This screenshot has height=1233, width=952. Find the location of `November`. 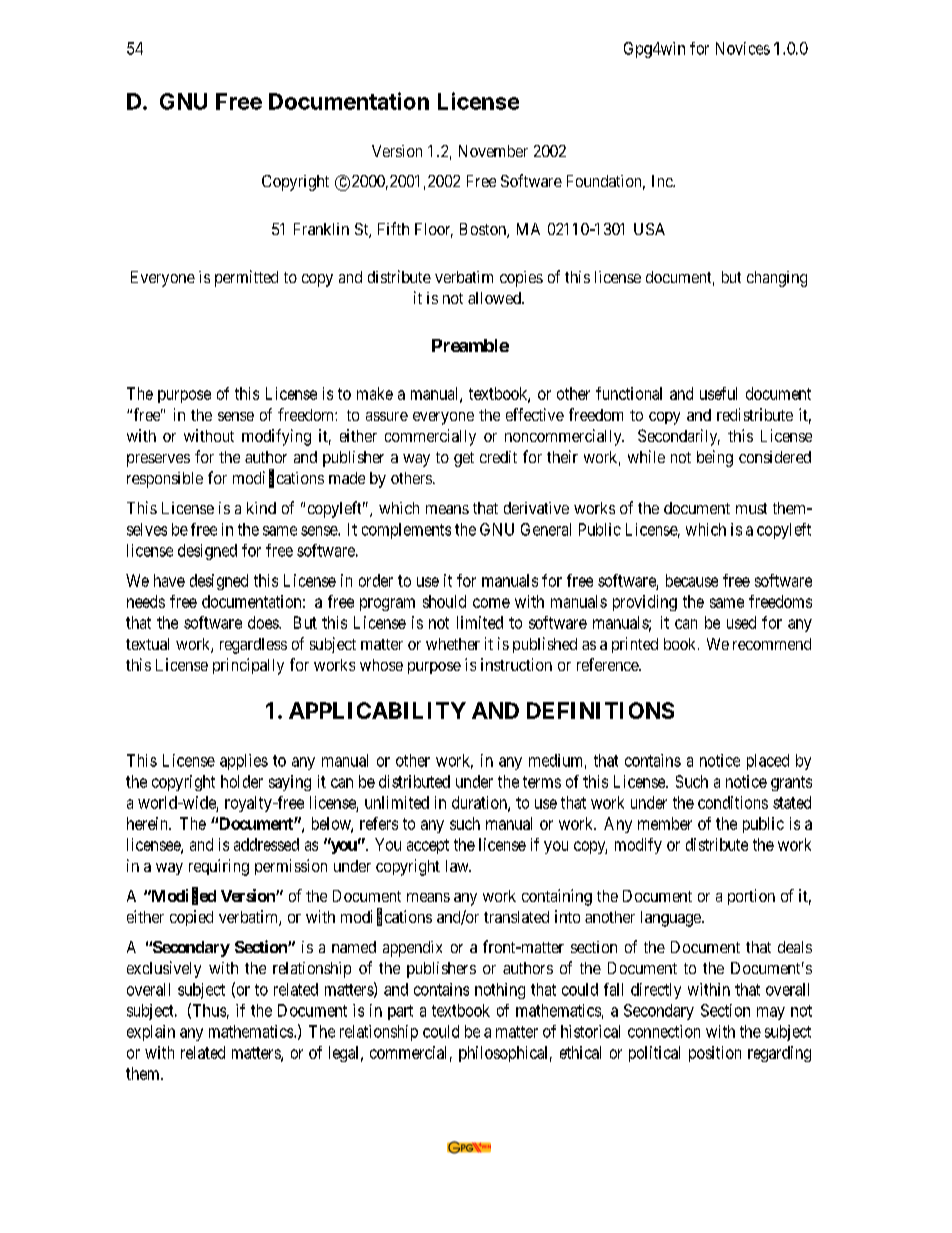

November is located at coordinates (493, 151).
